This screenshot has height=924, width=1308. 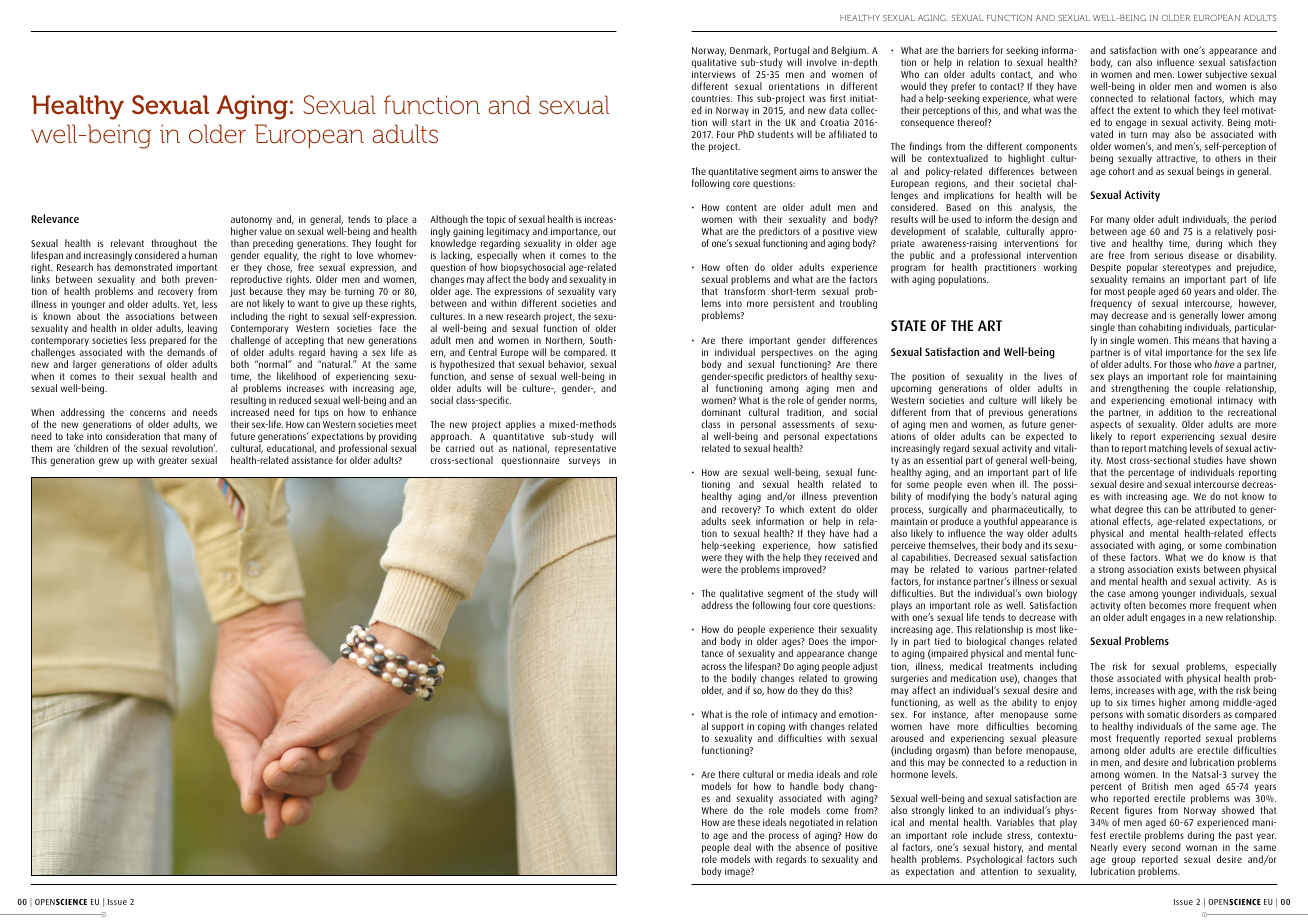 What do you see at coordinates (607, 294) in the screenshot?
I see `vary` at bounding box center [607, 294].
